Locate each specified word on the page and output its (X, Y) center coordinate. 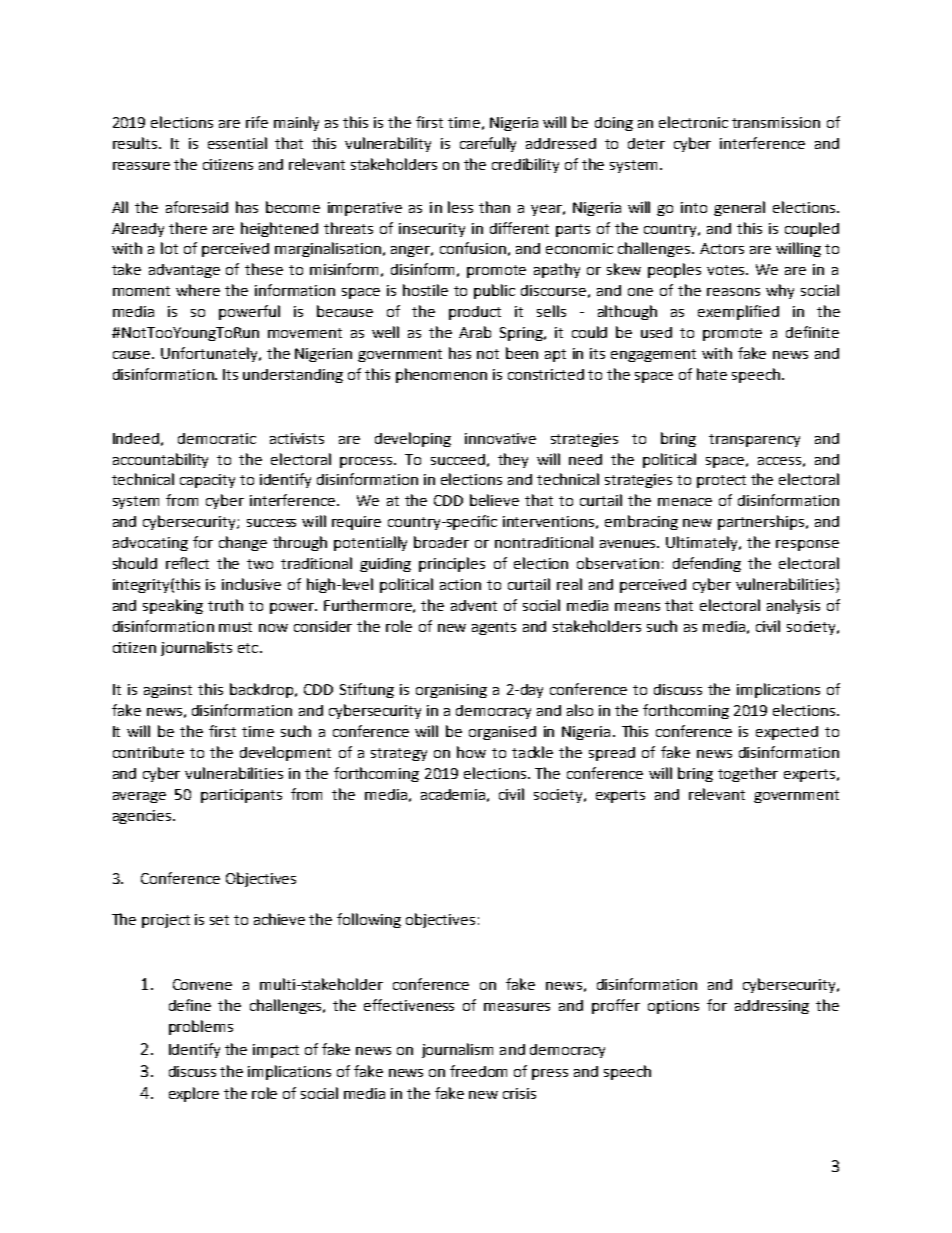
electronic (693, 122)
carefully (488, 144)
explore (194, 1094)
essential (237, 143)
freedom (478, 1071)
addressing (772, 1007)
